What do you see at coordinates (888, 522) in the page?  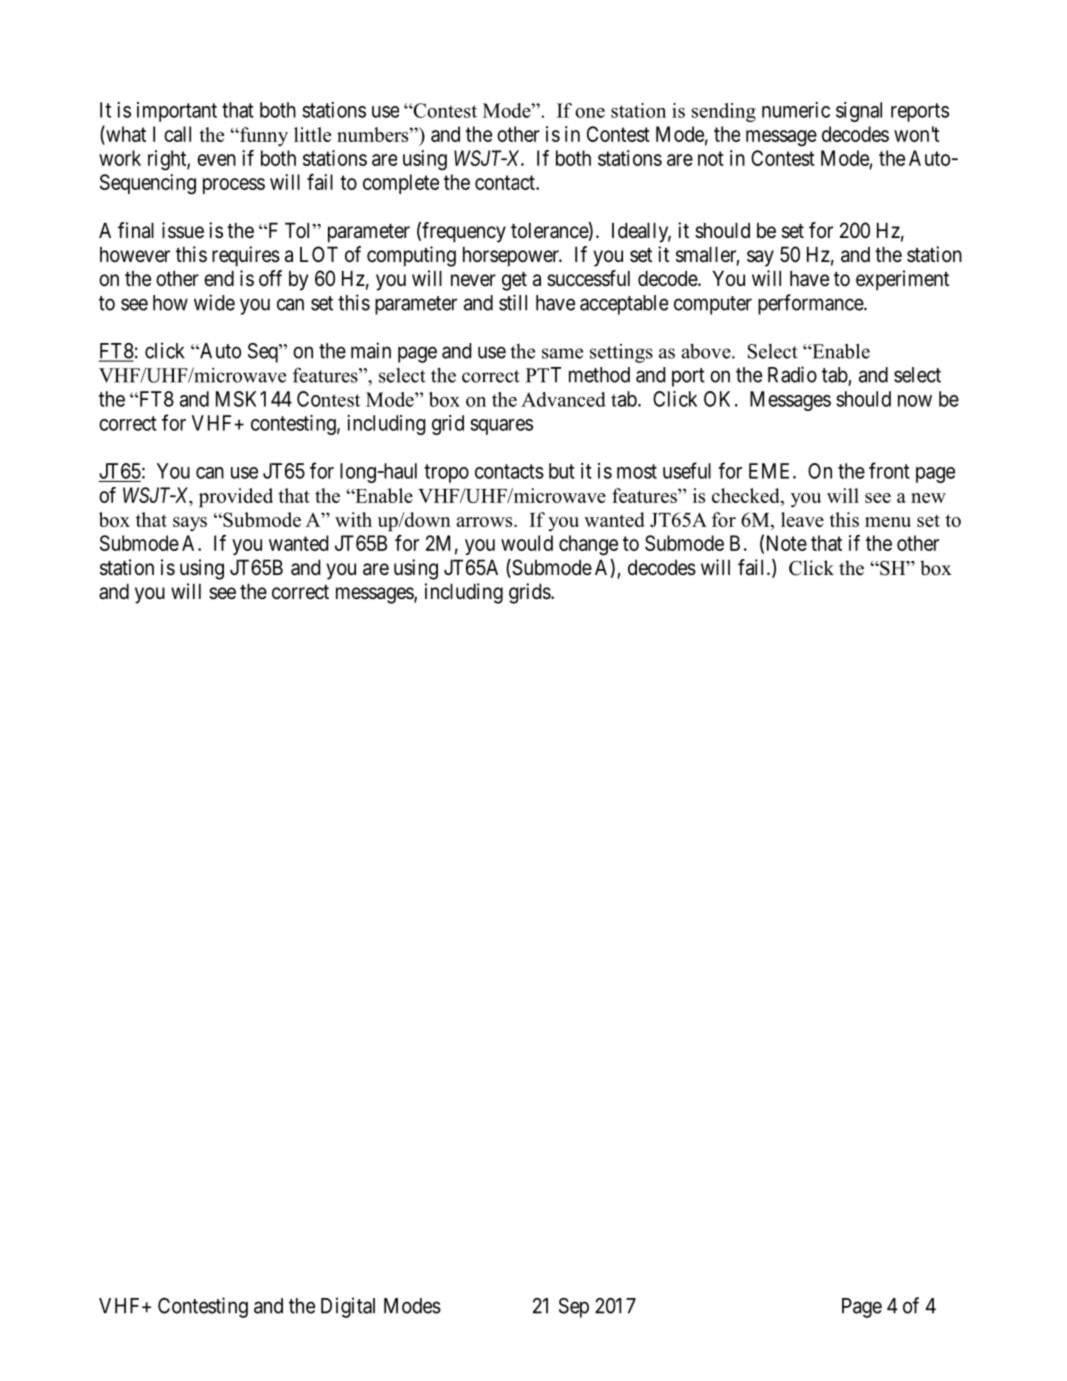 I see `menu` at bounding box center [888, 522].
